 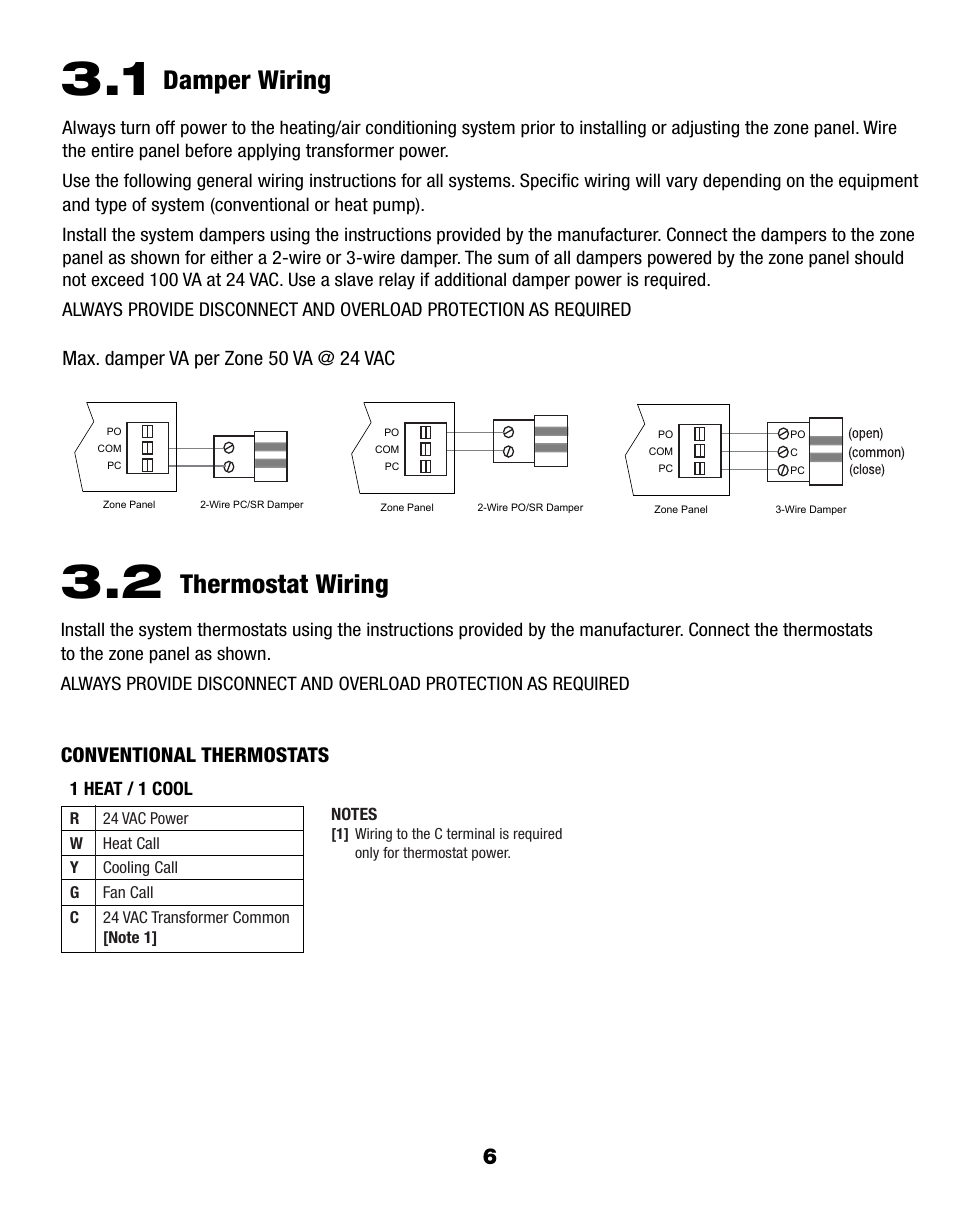 I want to click on sum, so click(x=513, y=259).
